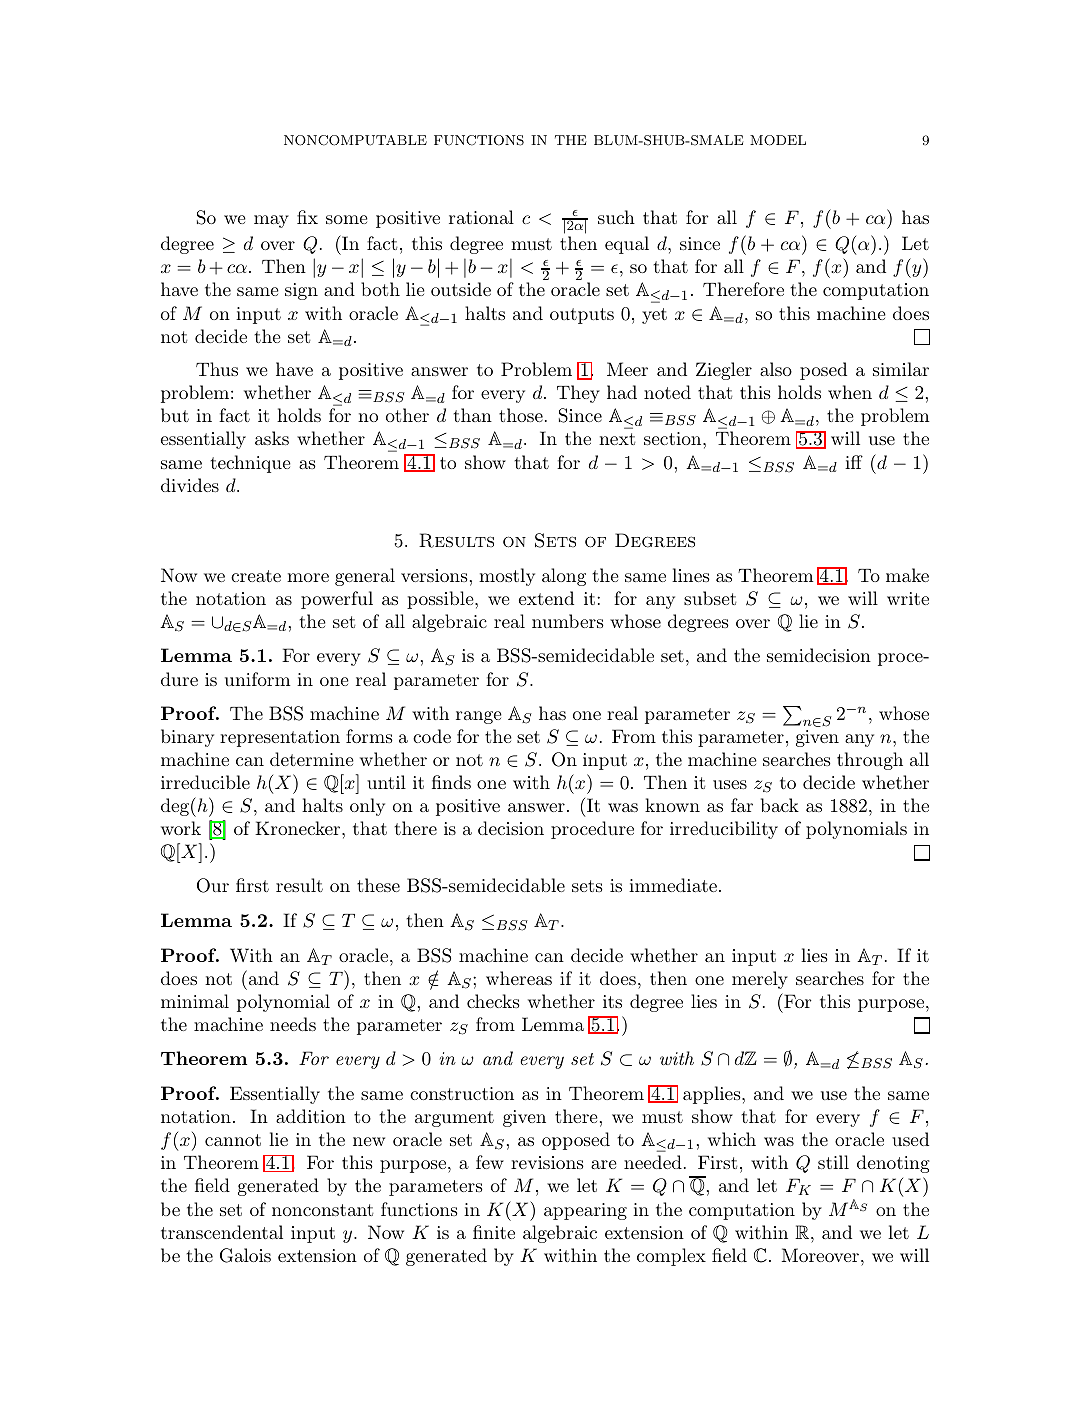 The width and height of the image is (1090, 1411). Describe the element at coordinates (481, 217) in the image. I see `rational` at that location.
